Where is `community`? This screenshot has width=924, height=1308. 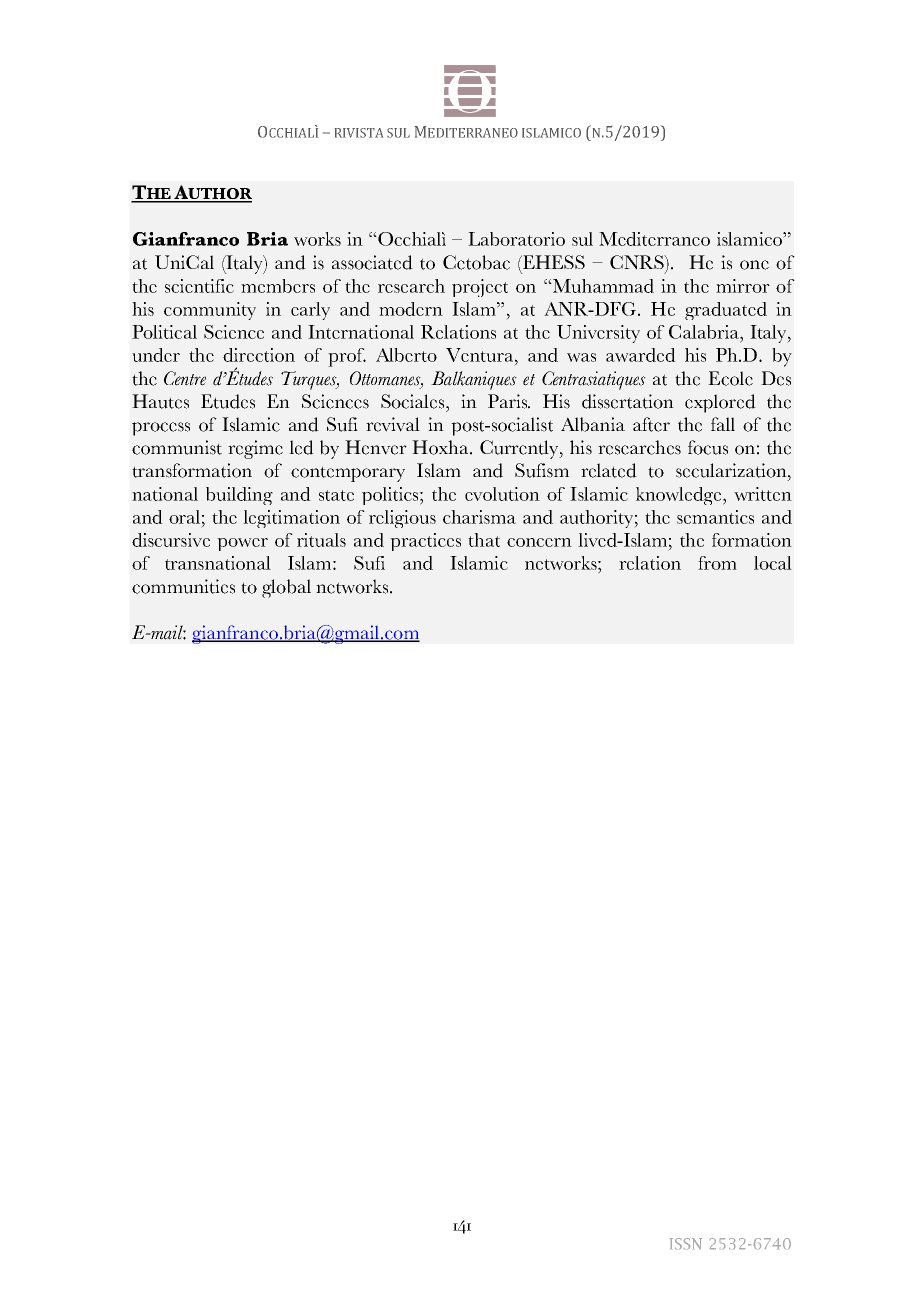 community is located at coordinates (210, 311).
